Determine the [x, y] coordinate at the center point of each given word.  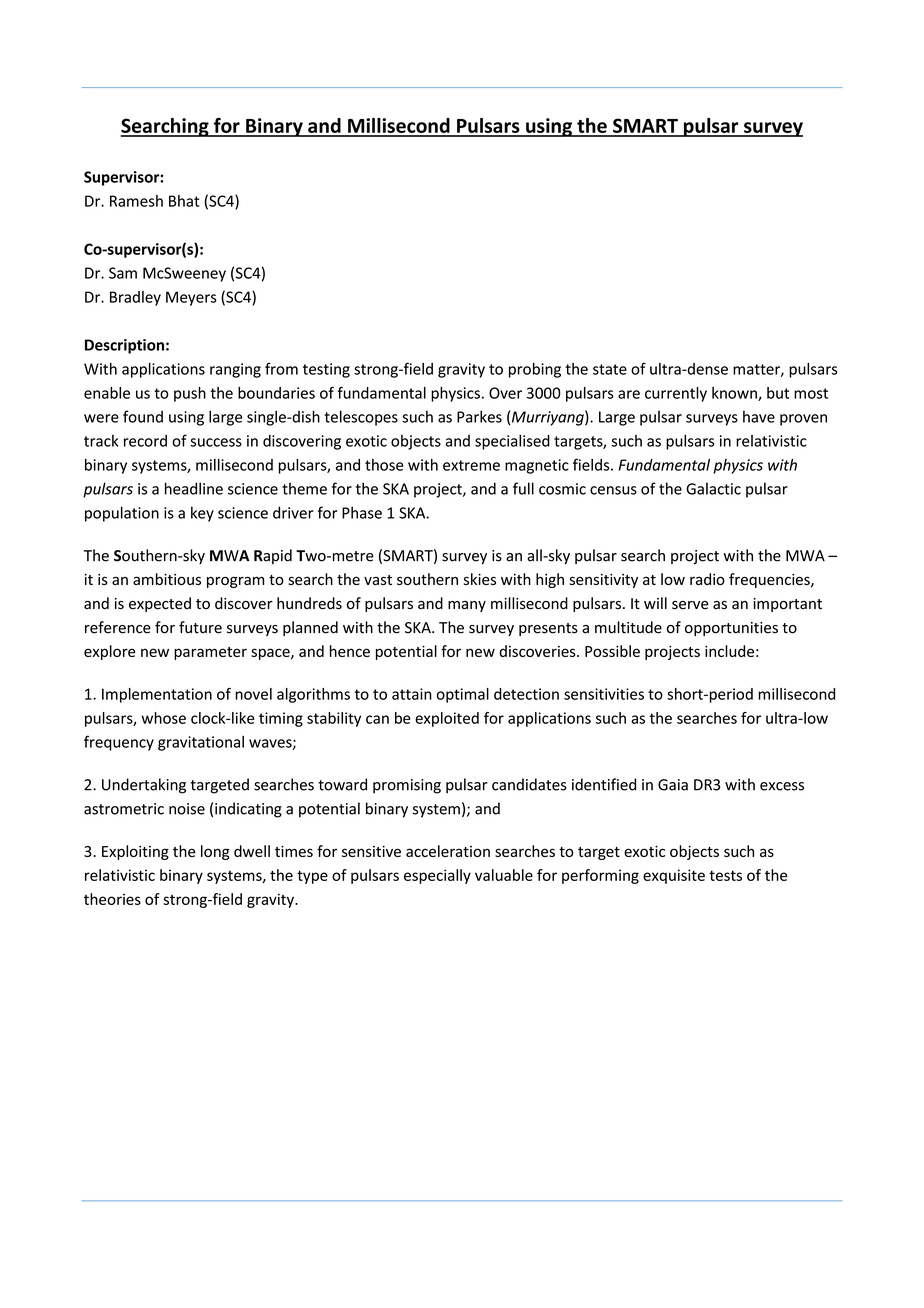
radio [707, 579]
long [215, 852]
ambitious [167, 579]
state [610, 369]
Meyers [191, 298]
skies [479, 579]
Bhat [184, 201]
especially [437, 876]
